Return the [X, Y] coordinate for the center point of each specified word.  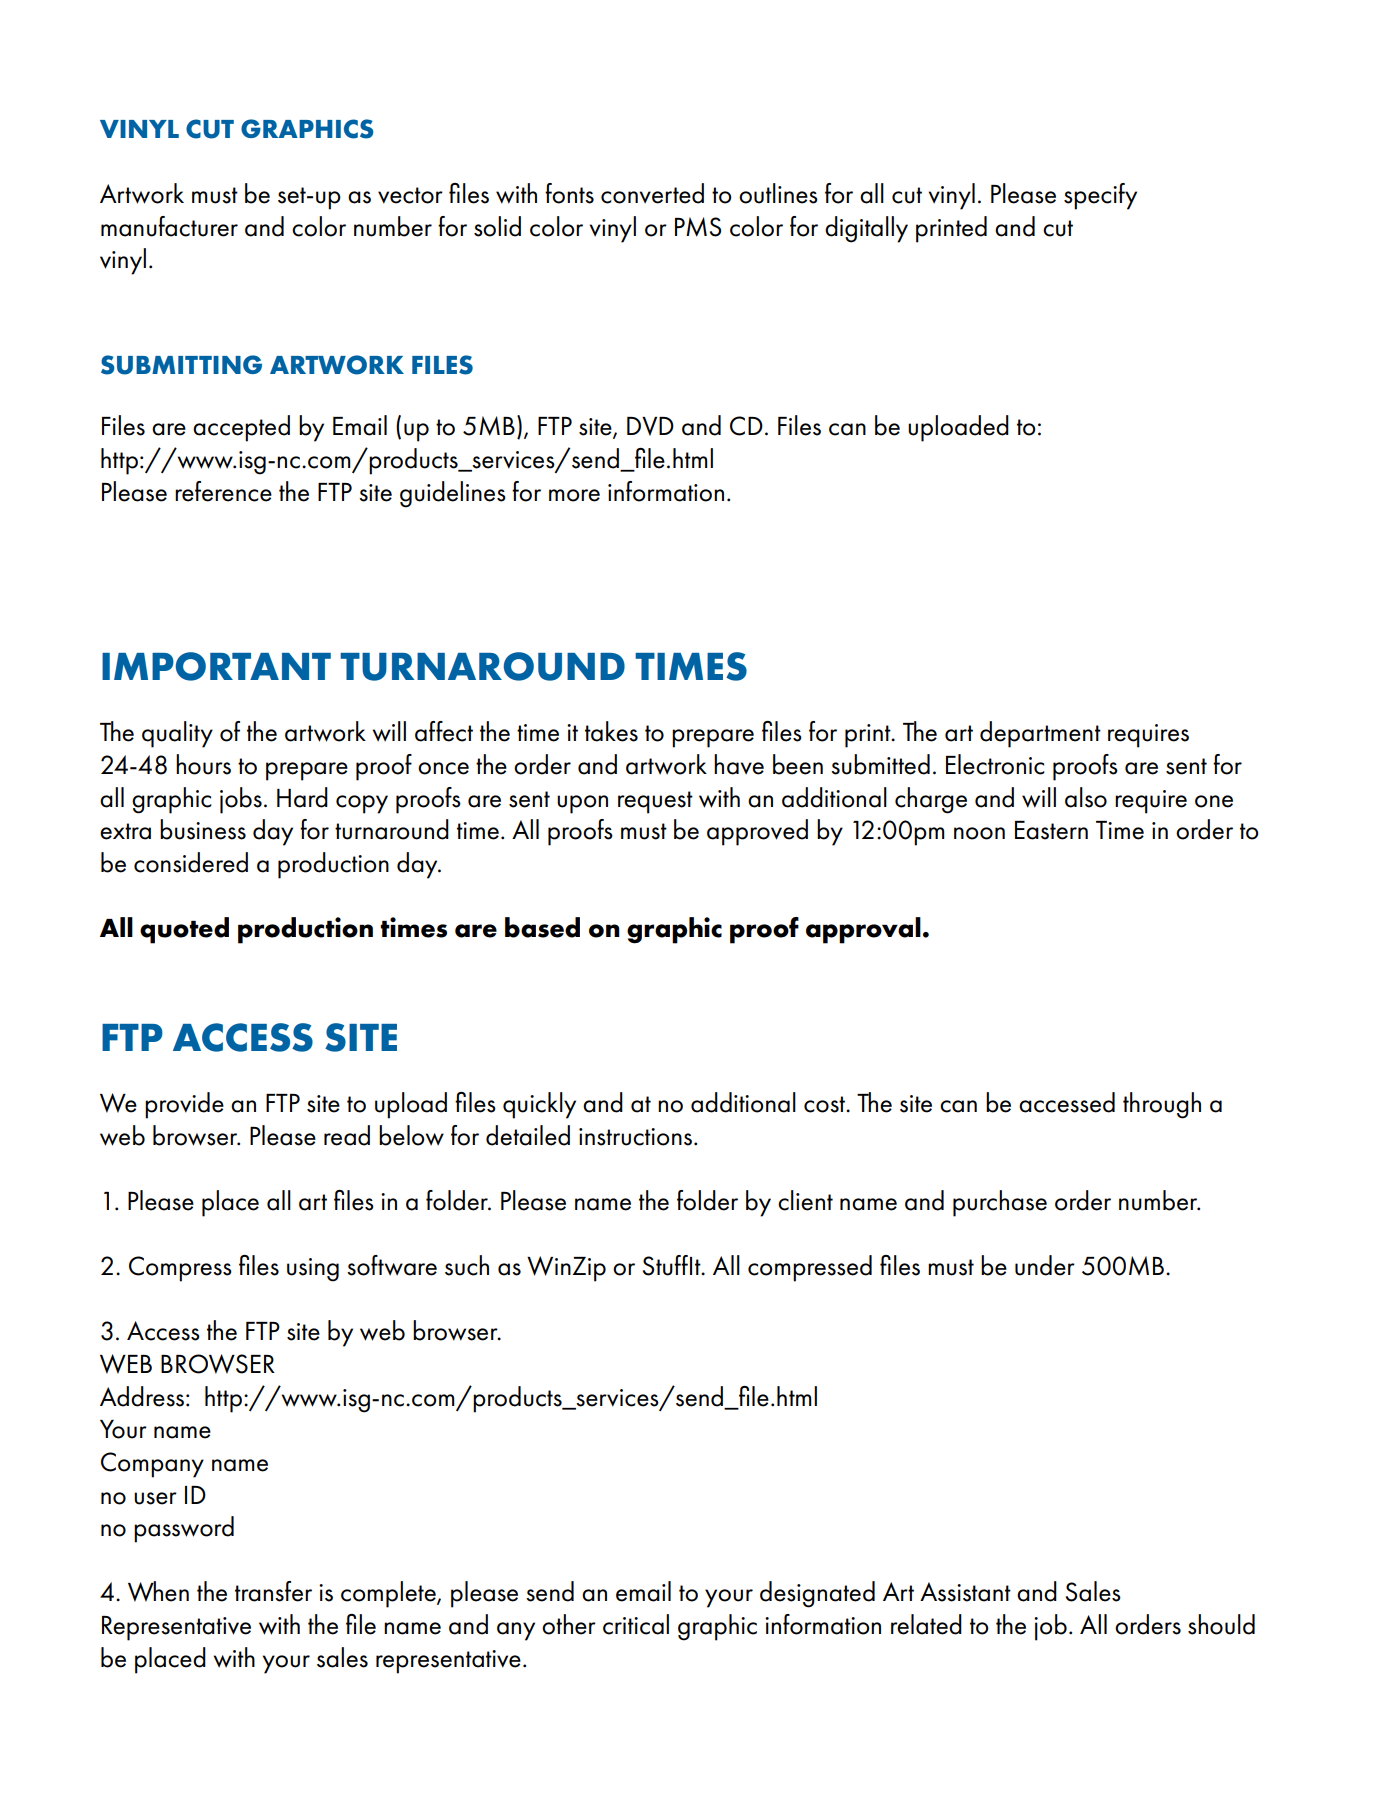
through [1162, 1105]
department [1040, 734]
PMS [698, 227]
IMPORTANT [216, 666]
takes [611, 731]
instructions [635, 1137]
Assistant [965, 1592]
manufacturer [169, 226]
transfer [273, 1591]
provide [184, 1105]
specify [1100, 196]
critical [636, 1624]
